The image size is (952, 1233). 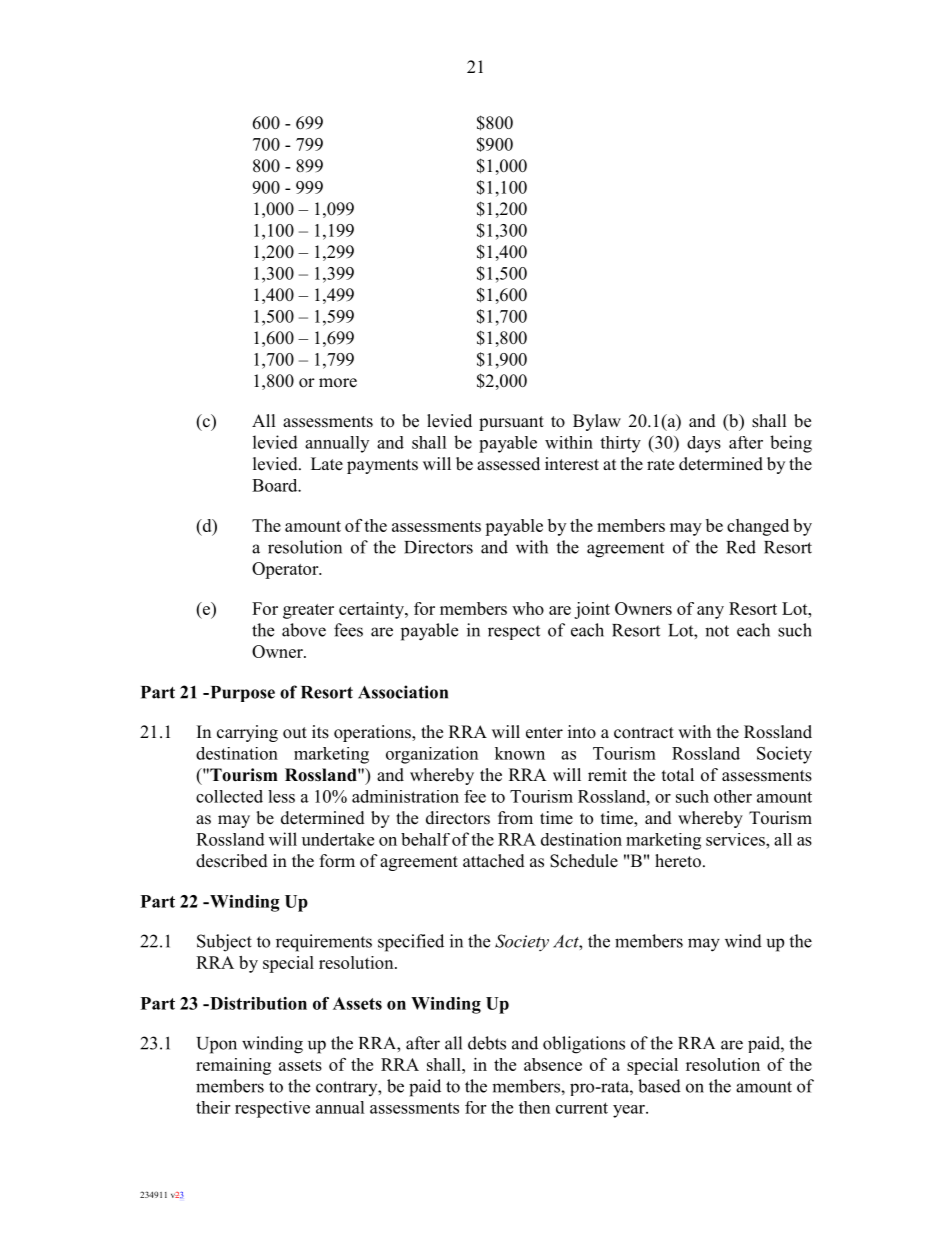 What do you see at coordinates (295, 733) in the document?
I see `out` at bounding box center [295, 733].
